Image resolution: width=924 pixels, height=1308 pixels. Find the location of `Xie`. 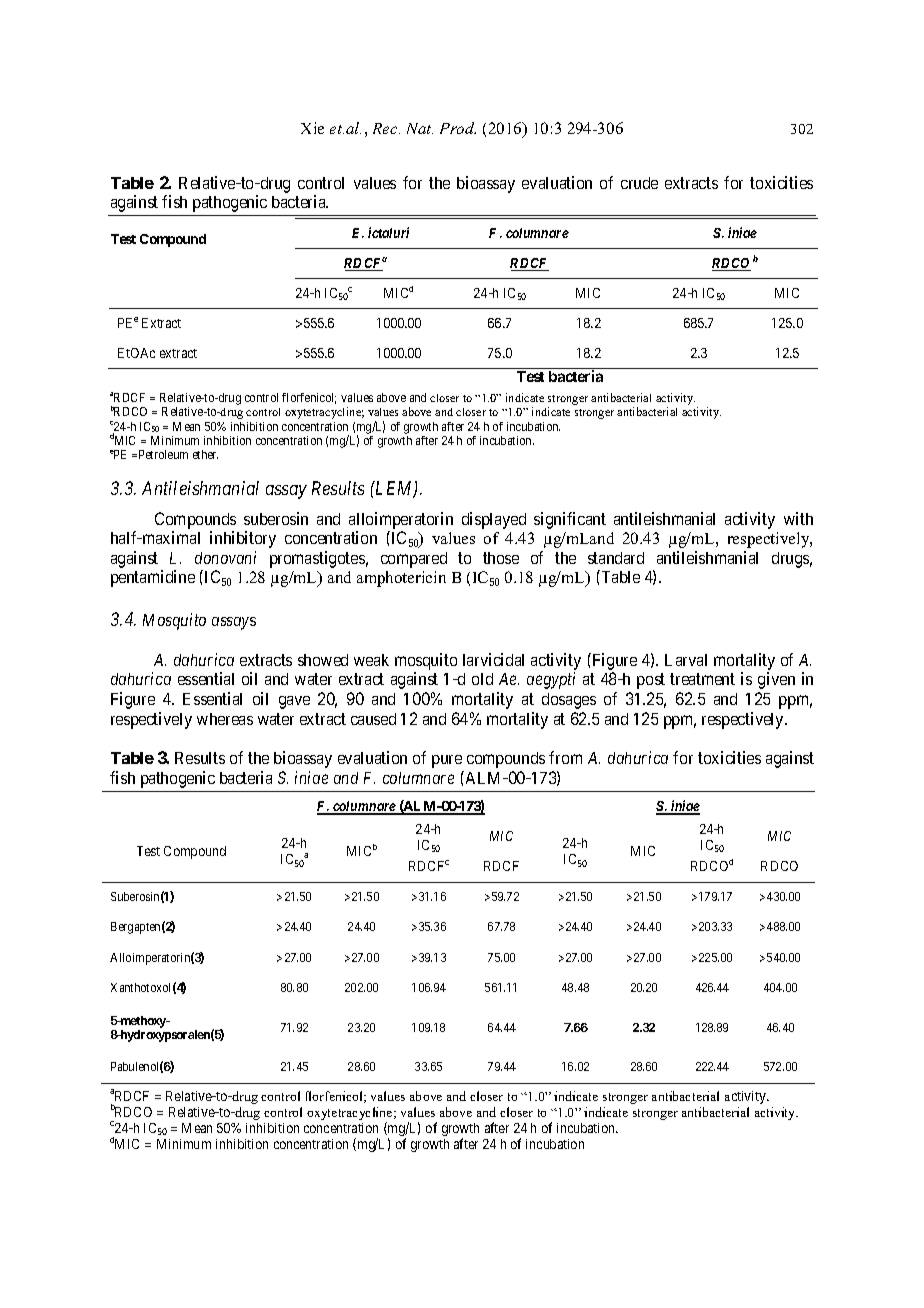

Xie is located at coordinates (312, 128).
